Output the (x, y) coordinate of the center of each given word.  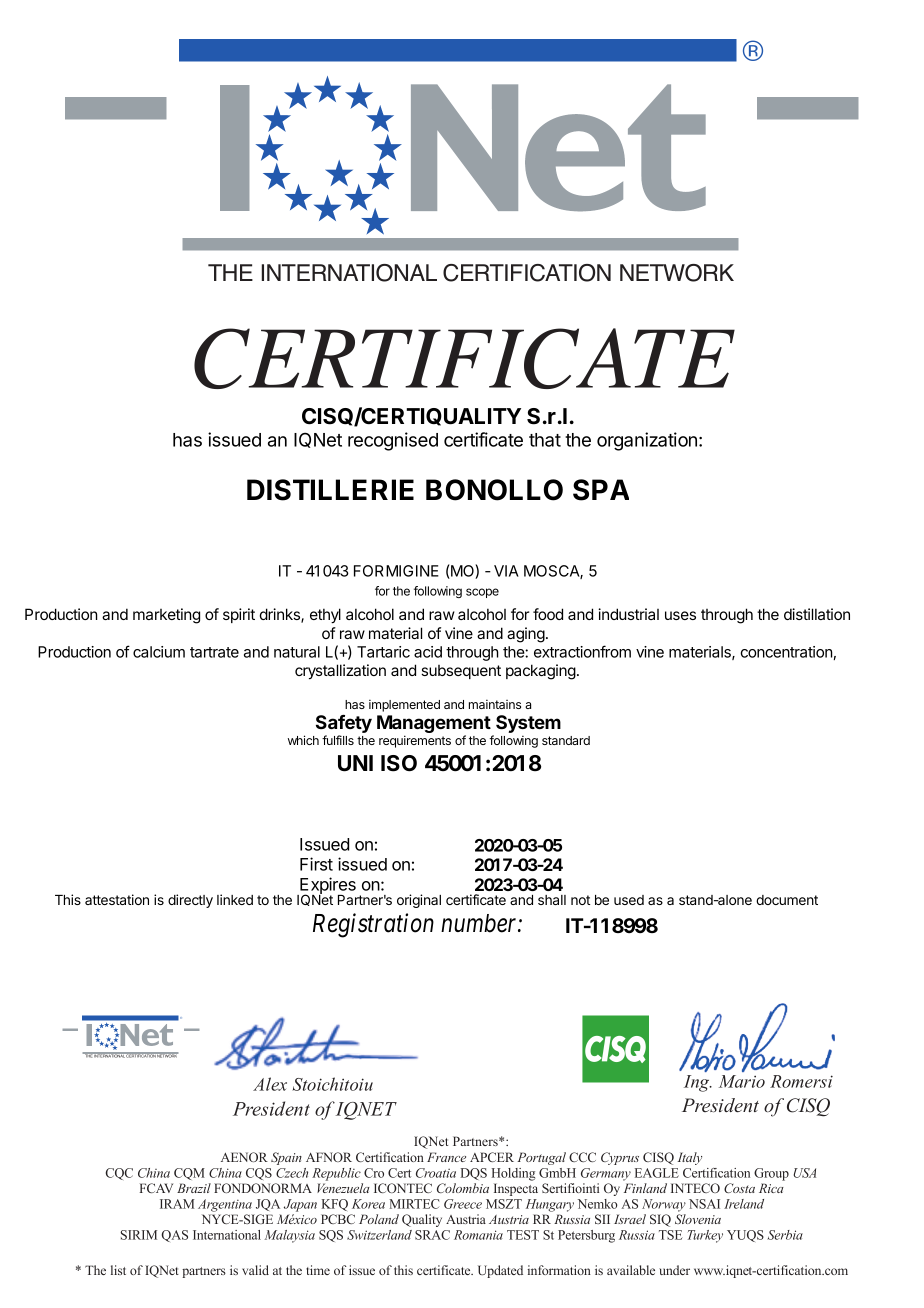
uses (680, 615)
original (419, 901)
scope (482, 593)
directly (190, 901)
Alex (270, 1084)
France (446, 1157)
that (545, 440)
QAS (174, 1236)
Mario (742, 1081)
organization (648, 441)
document (787, 900)
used (629, 900)
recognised (393, 441)
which (303, 740)
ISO (399, 763)
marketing (166, 616)
